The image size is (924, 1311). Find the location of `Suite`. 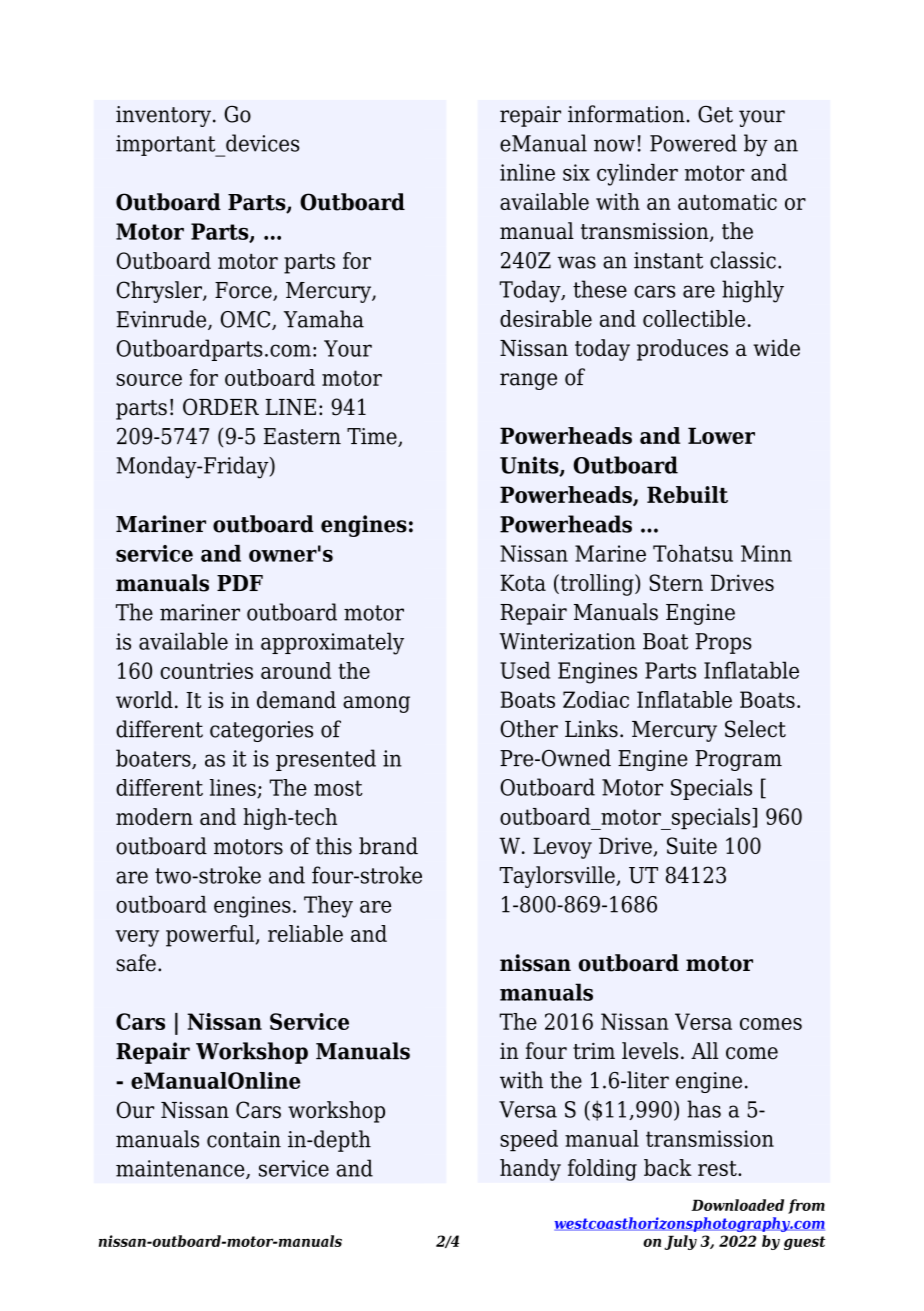

Suite is located at coordinates (692, 845).
